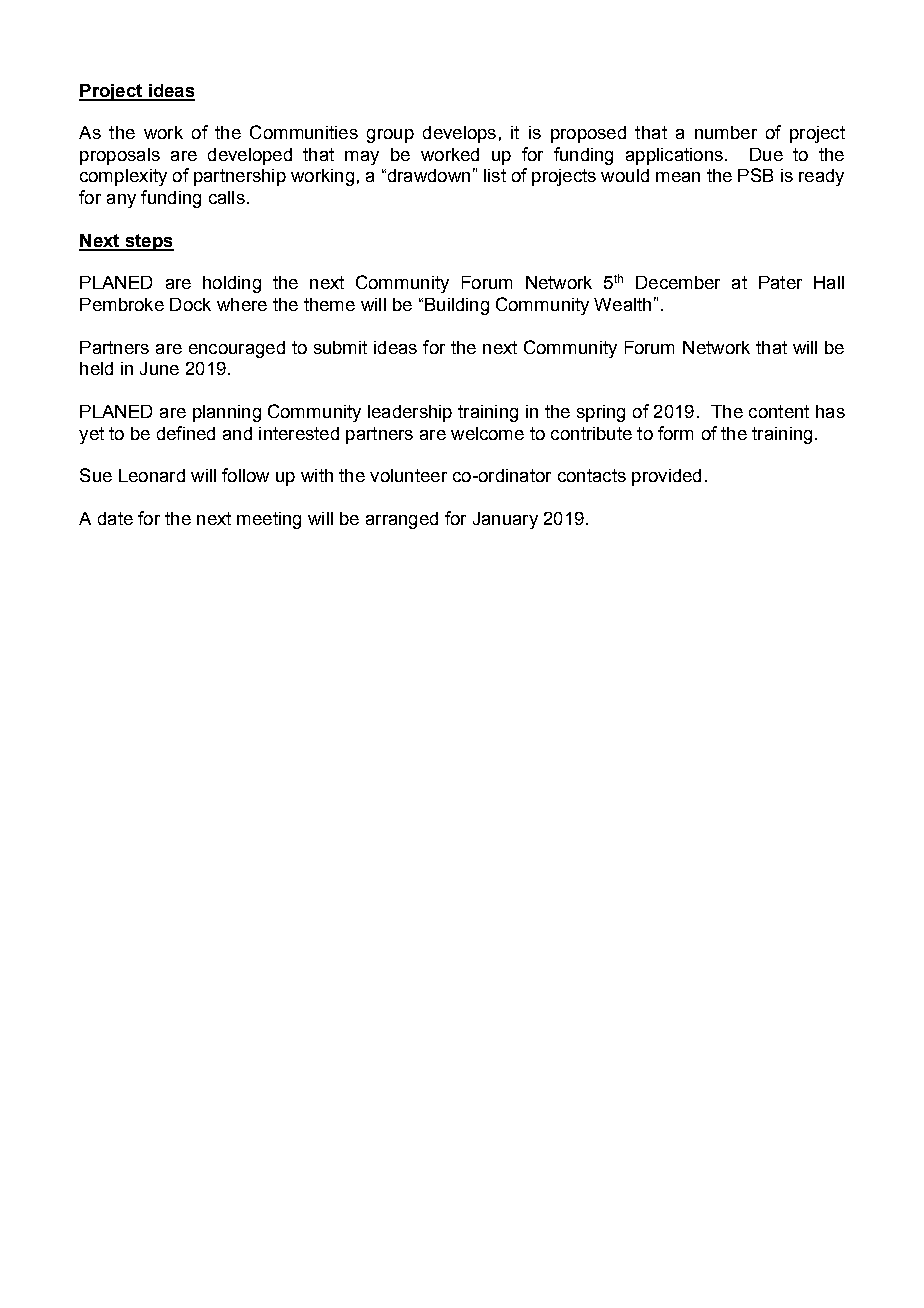 Image resolution: width=924 pixels, height=1308 pixels. Describe the element at coordinates (779, 411) in the document. I see `content` at that location.
